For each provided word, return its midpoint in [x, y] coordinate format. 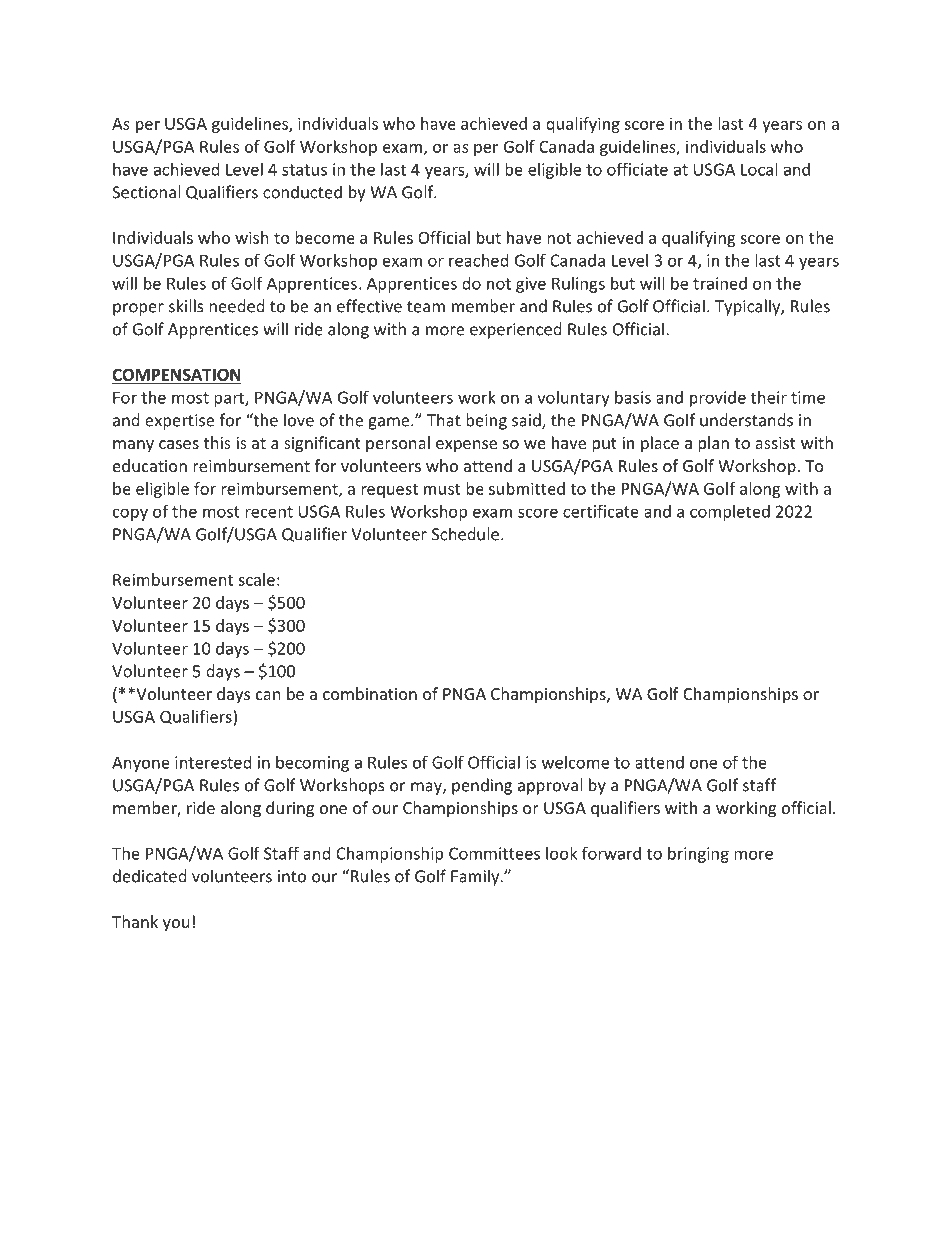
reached [478, 260]
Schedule [465, 534]
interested [213, 762]
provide [718, 399]
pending [482, 786]
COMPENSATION [176, 375]
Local [759, 169]
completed [730, 513]
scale [256, 579]
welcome [575, 762]
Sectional [146, 192]
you [176, 925]
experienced [515, 330]
